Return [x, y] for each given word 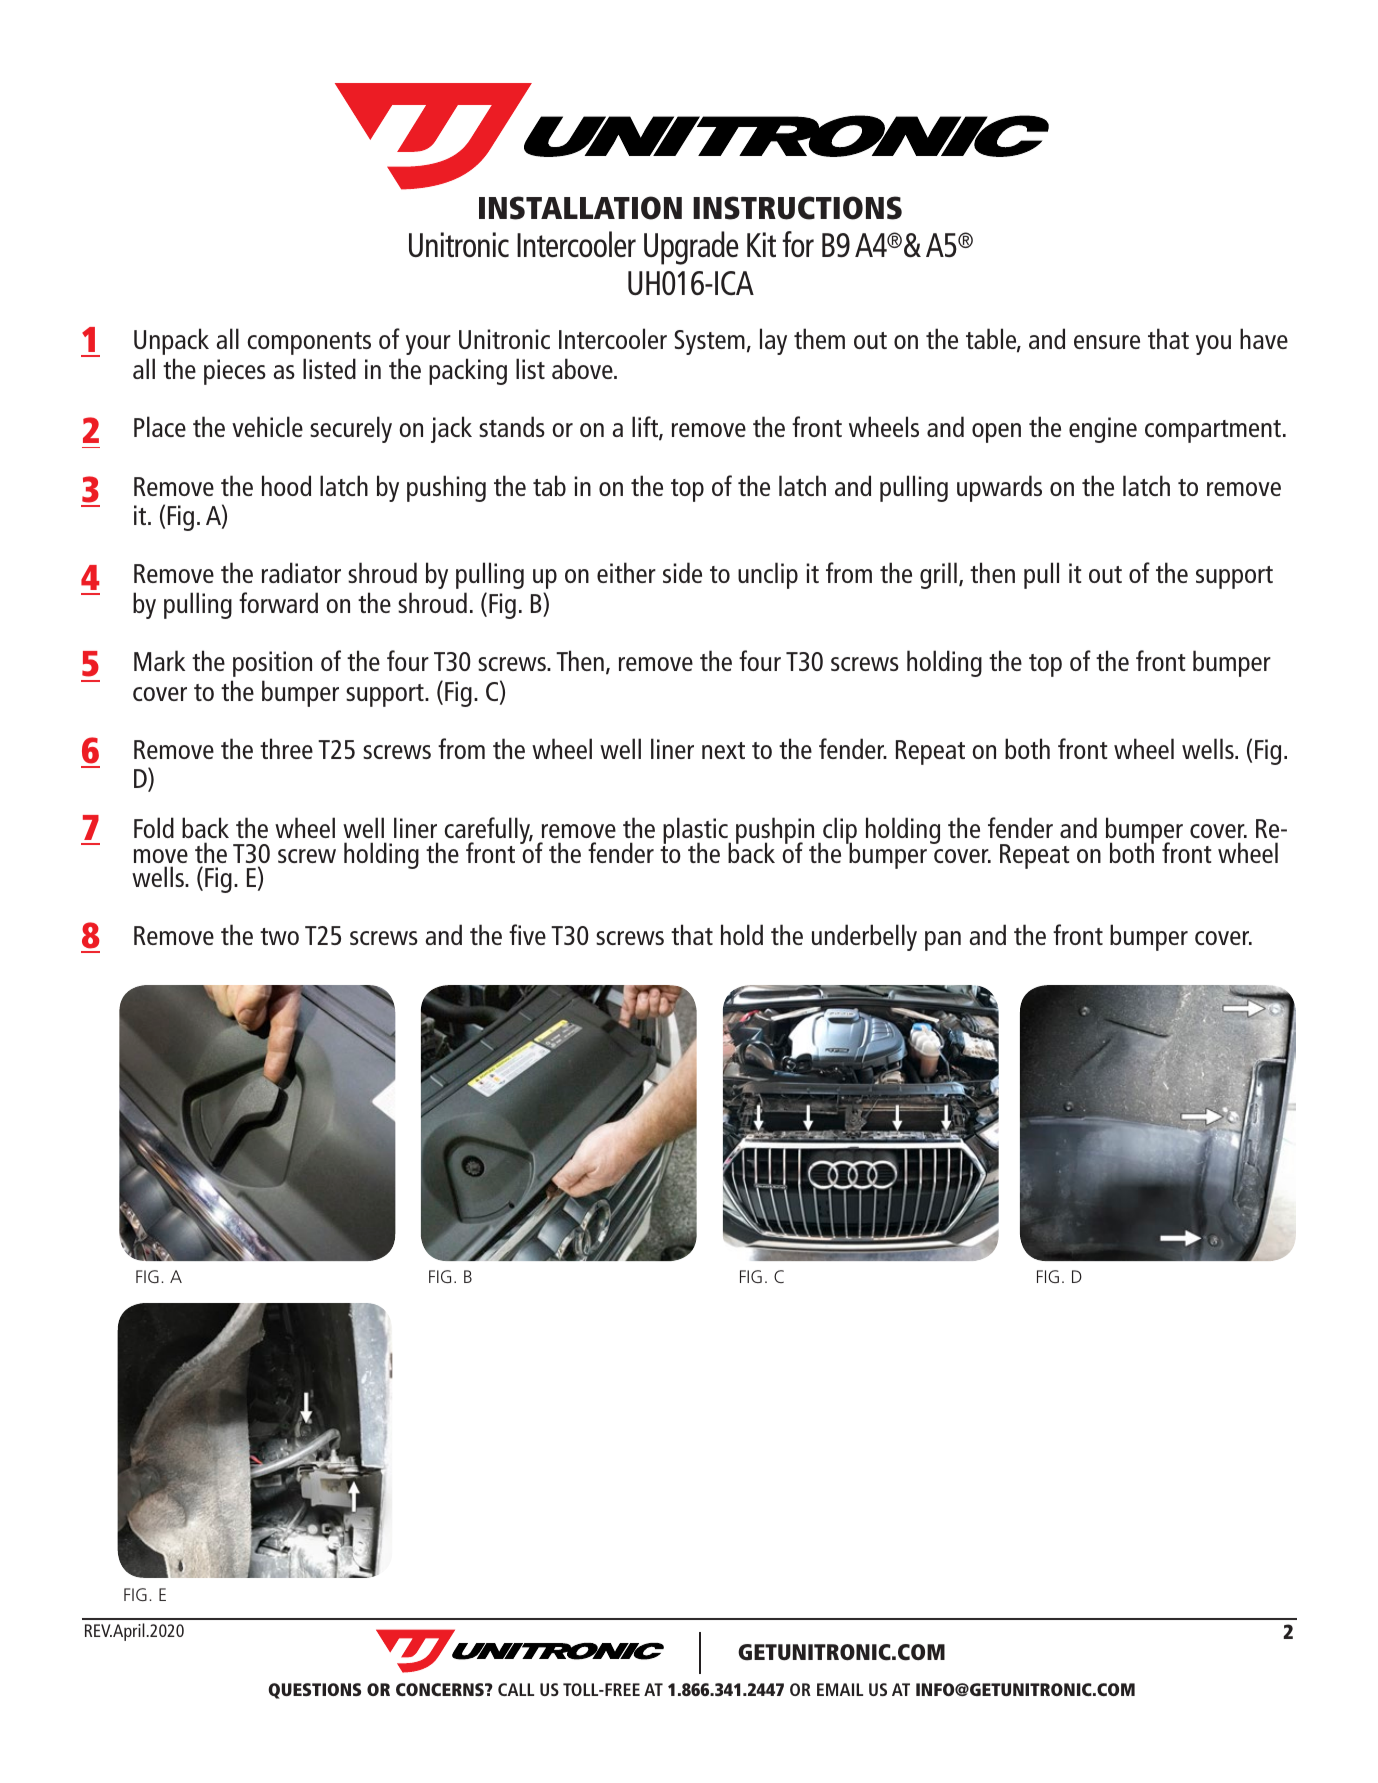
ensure [1107, 342]
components [309, 343]
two [279, 936]
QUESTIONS [314, 1691]
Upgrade [691, 248]
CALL [516, 1689]
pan [943, 941]
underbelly [864, 937]
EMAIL [840, 1689]
